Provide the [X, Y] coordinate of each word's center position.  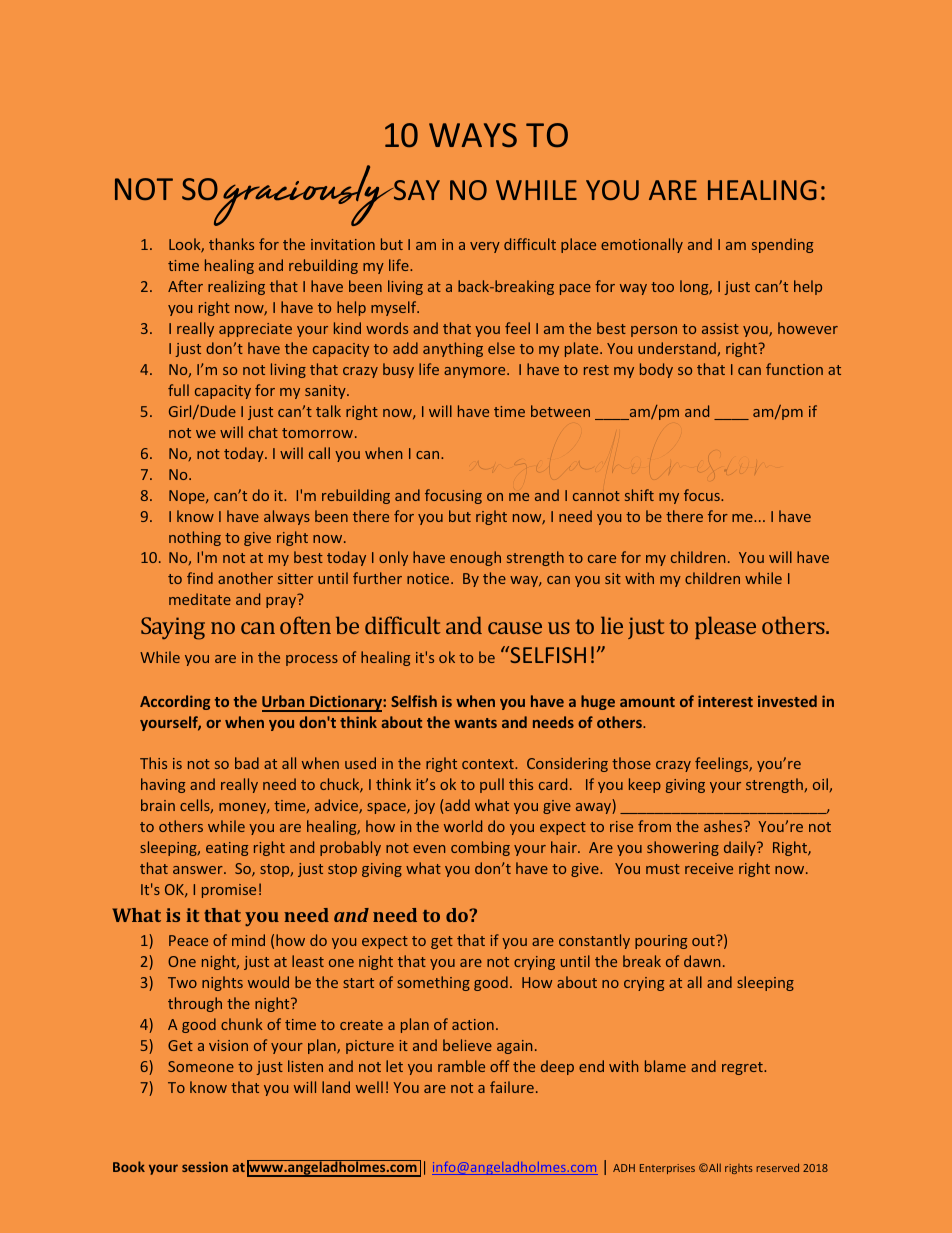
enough [475, 558]
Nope [188, 497]
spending [782, 245]
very [485, 247]
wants [475, 723]
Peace [188, 940]
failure [512, 1087]
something [433, 983]
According [175, 702]
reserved [777, 1167]
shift [639, 495]
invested [787, 701]
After [185, 286]
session [205, 1167]
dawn [702, 961]
